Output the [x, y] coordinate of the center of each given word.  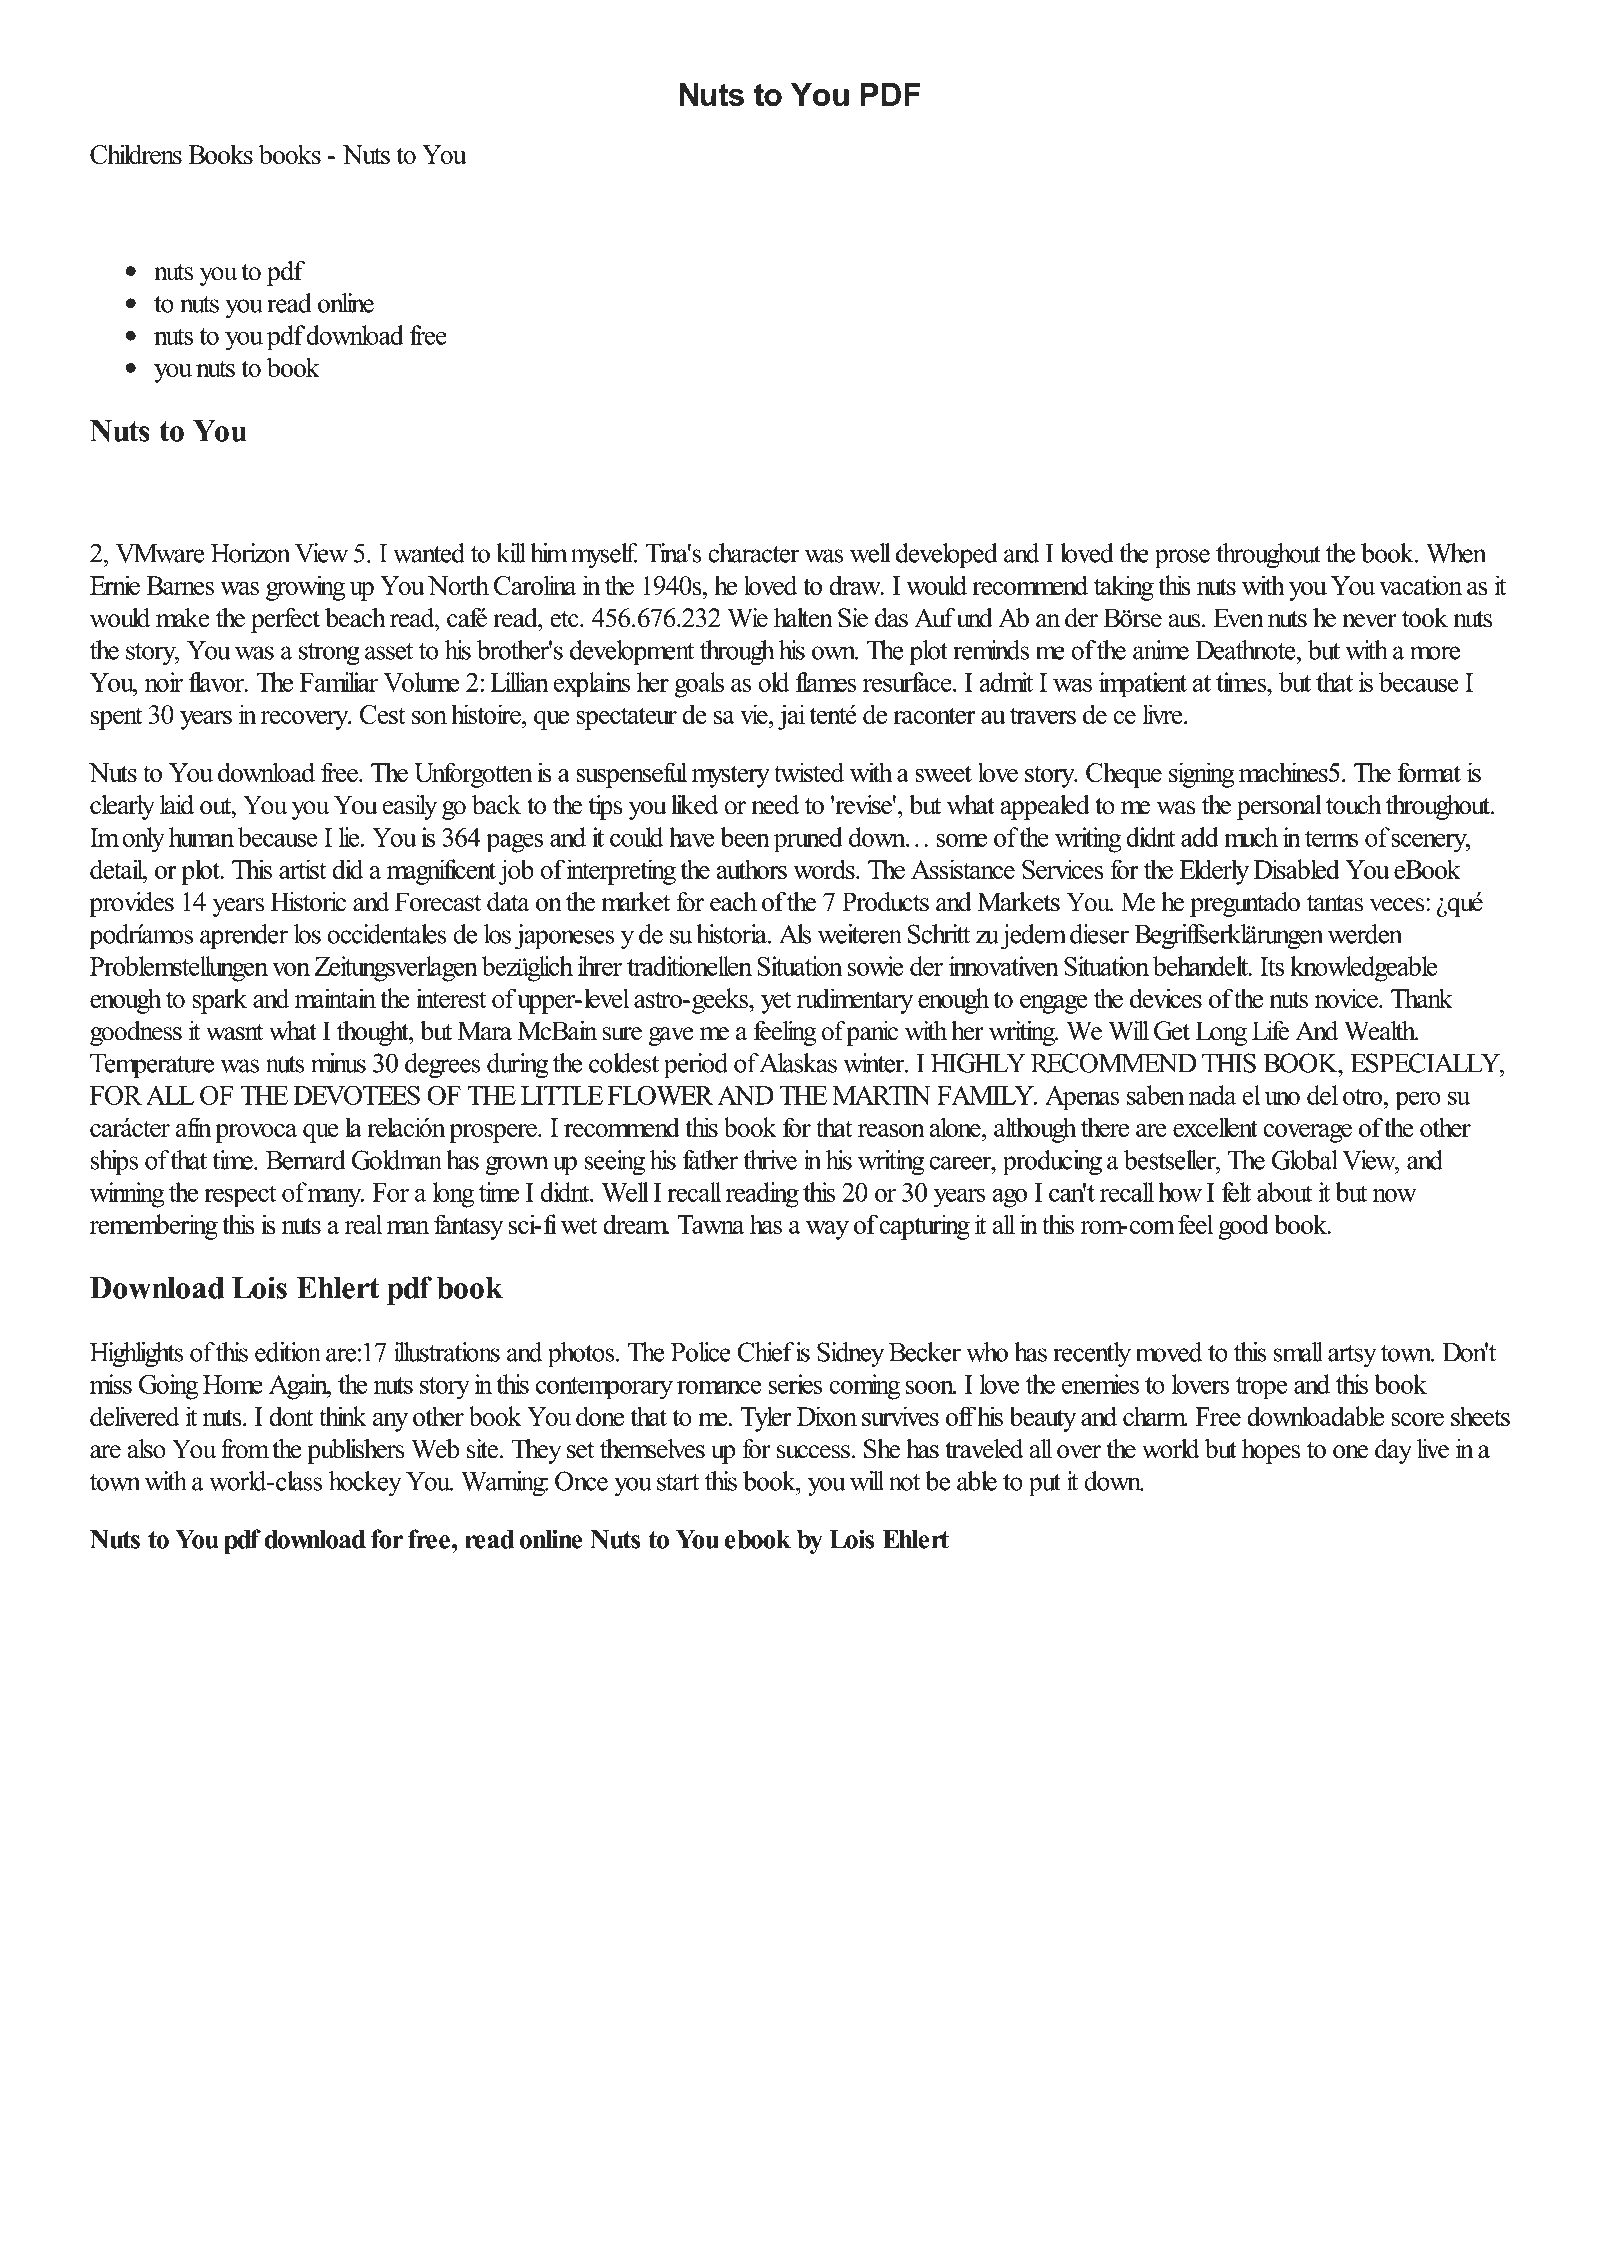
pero [1418, 1101]
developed [946, 555]
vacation [1420, 585]
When [1456, 553]
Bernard [305, 1160]
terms [1332, 838]
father [710, 1160]
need [775, 805]
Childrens [136, 154]
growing [305, 588]
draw [856, 585]
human [201, 837]
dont [291, 1416]
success [814, 1452]
